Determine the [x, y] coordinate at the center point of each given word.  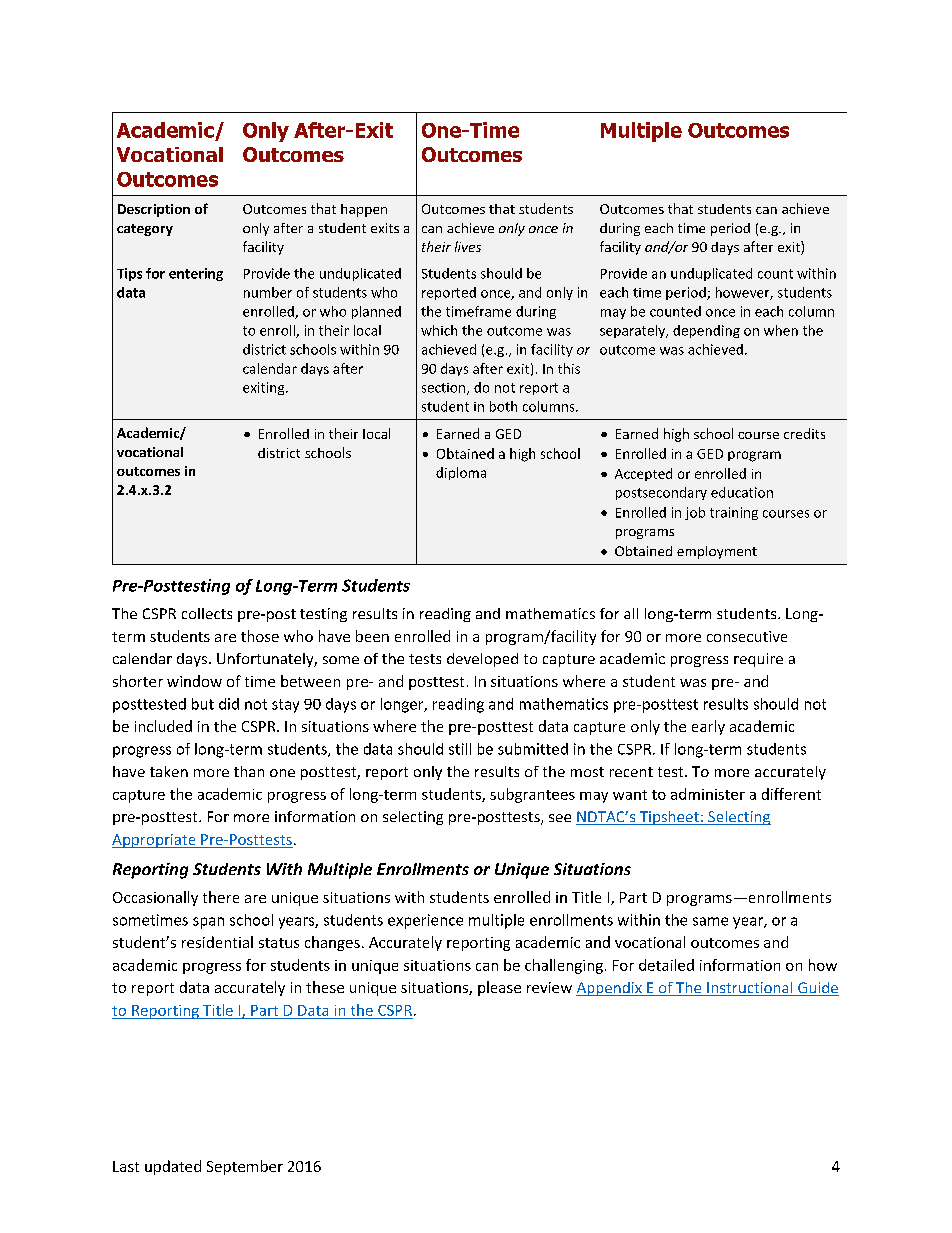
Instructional [750, 989]
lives [468, 246]
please [499, 988]
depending [706, 331]
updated [173, 1167]
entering [196, 274]
